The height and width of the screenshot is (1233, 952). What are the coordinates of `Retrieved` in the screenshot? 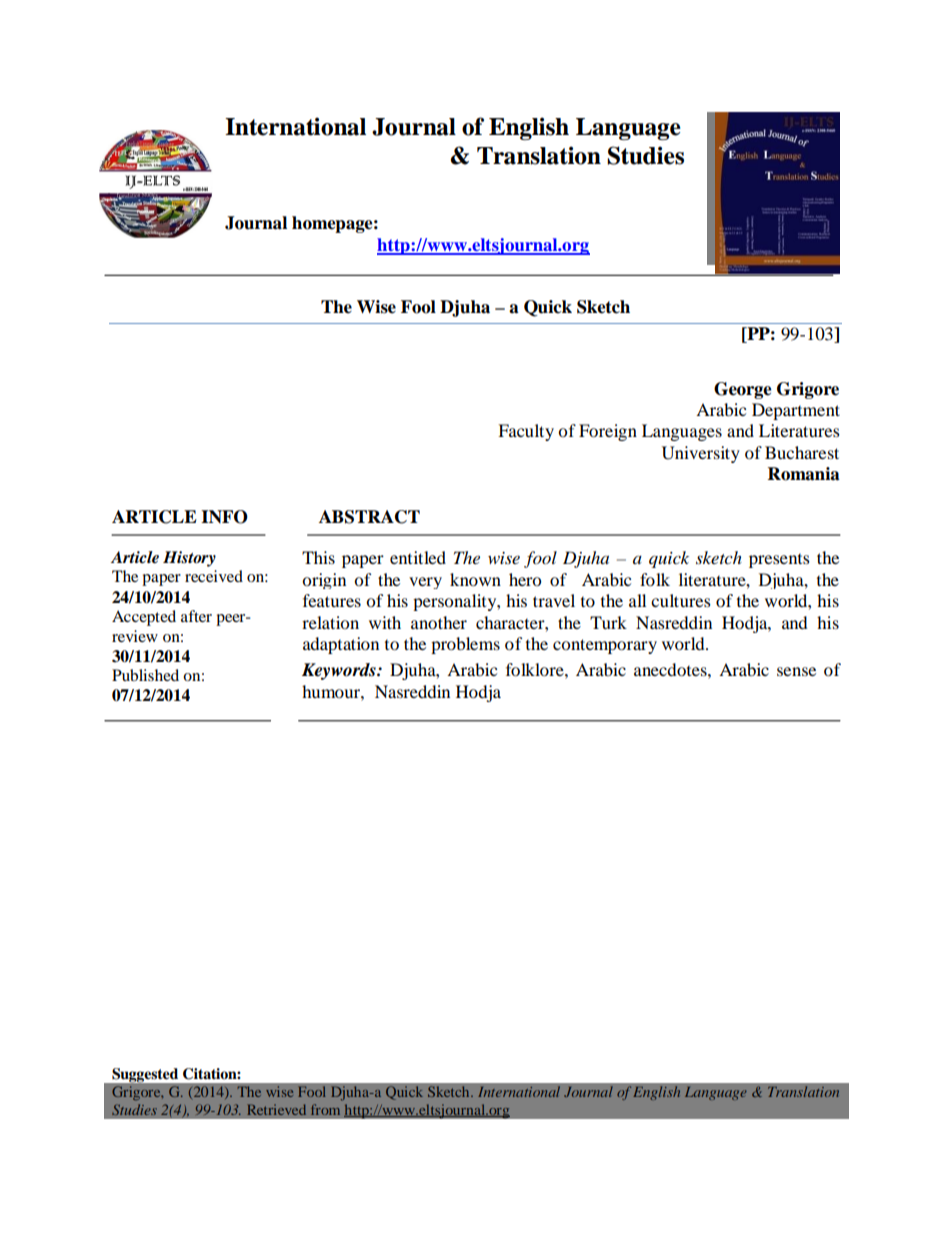 It's located at (276, 1109).
